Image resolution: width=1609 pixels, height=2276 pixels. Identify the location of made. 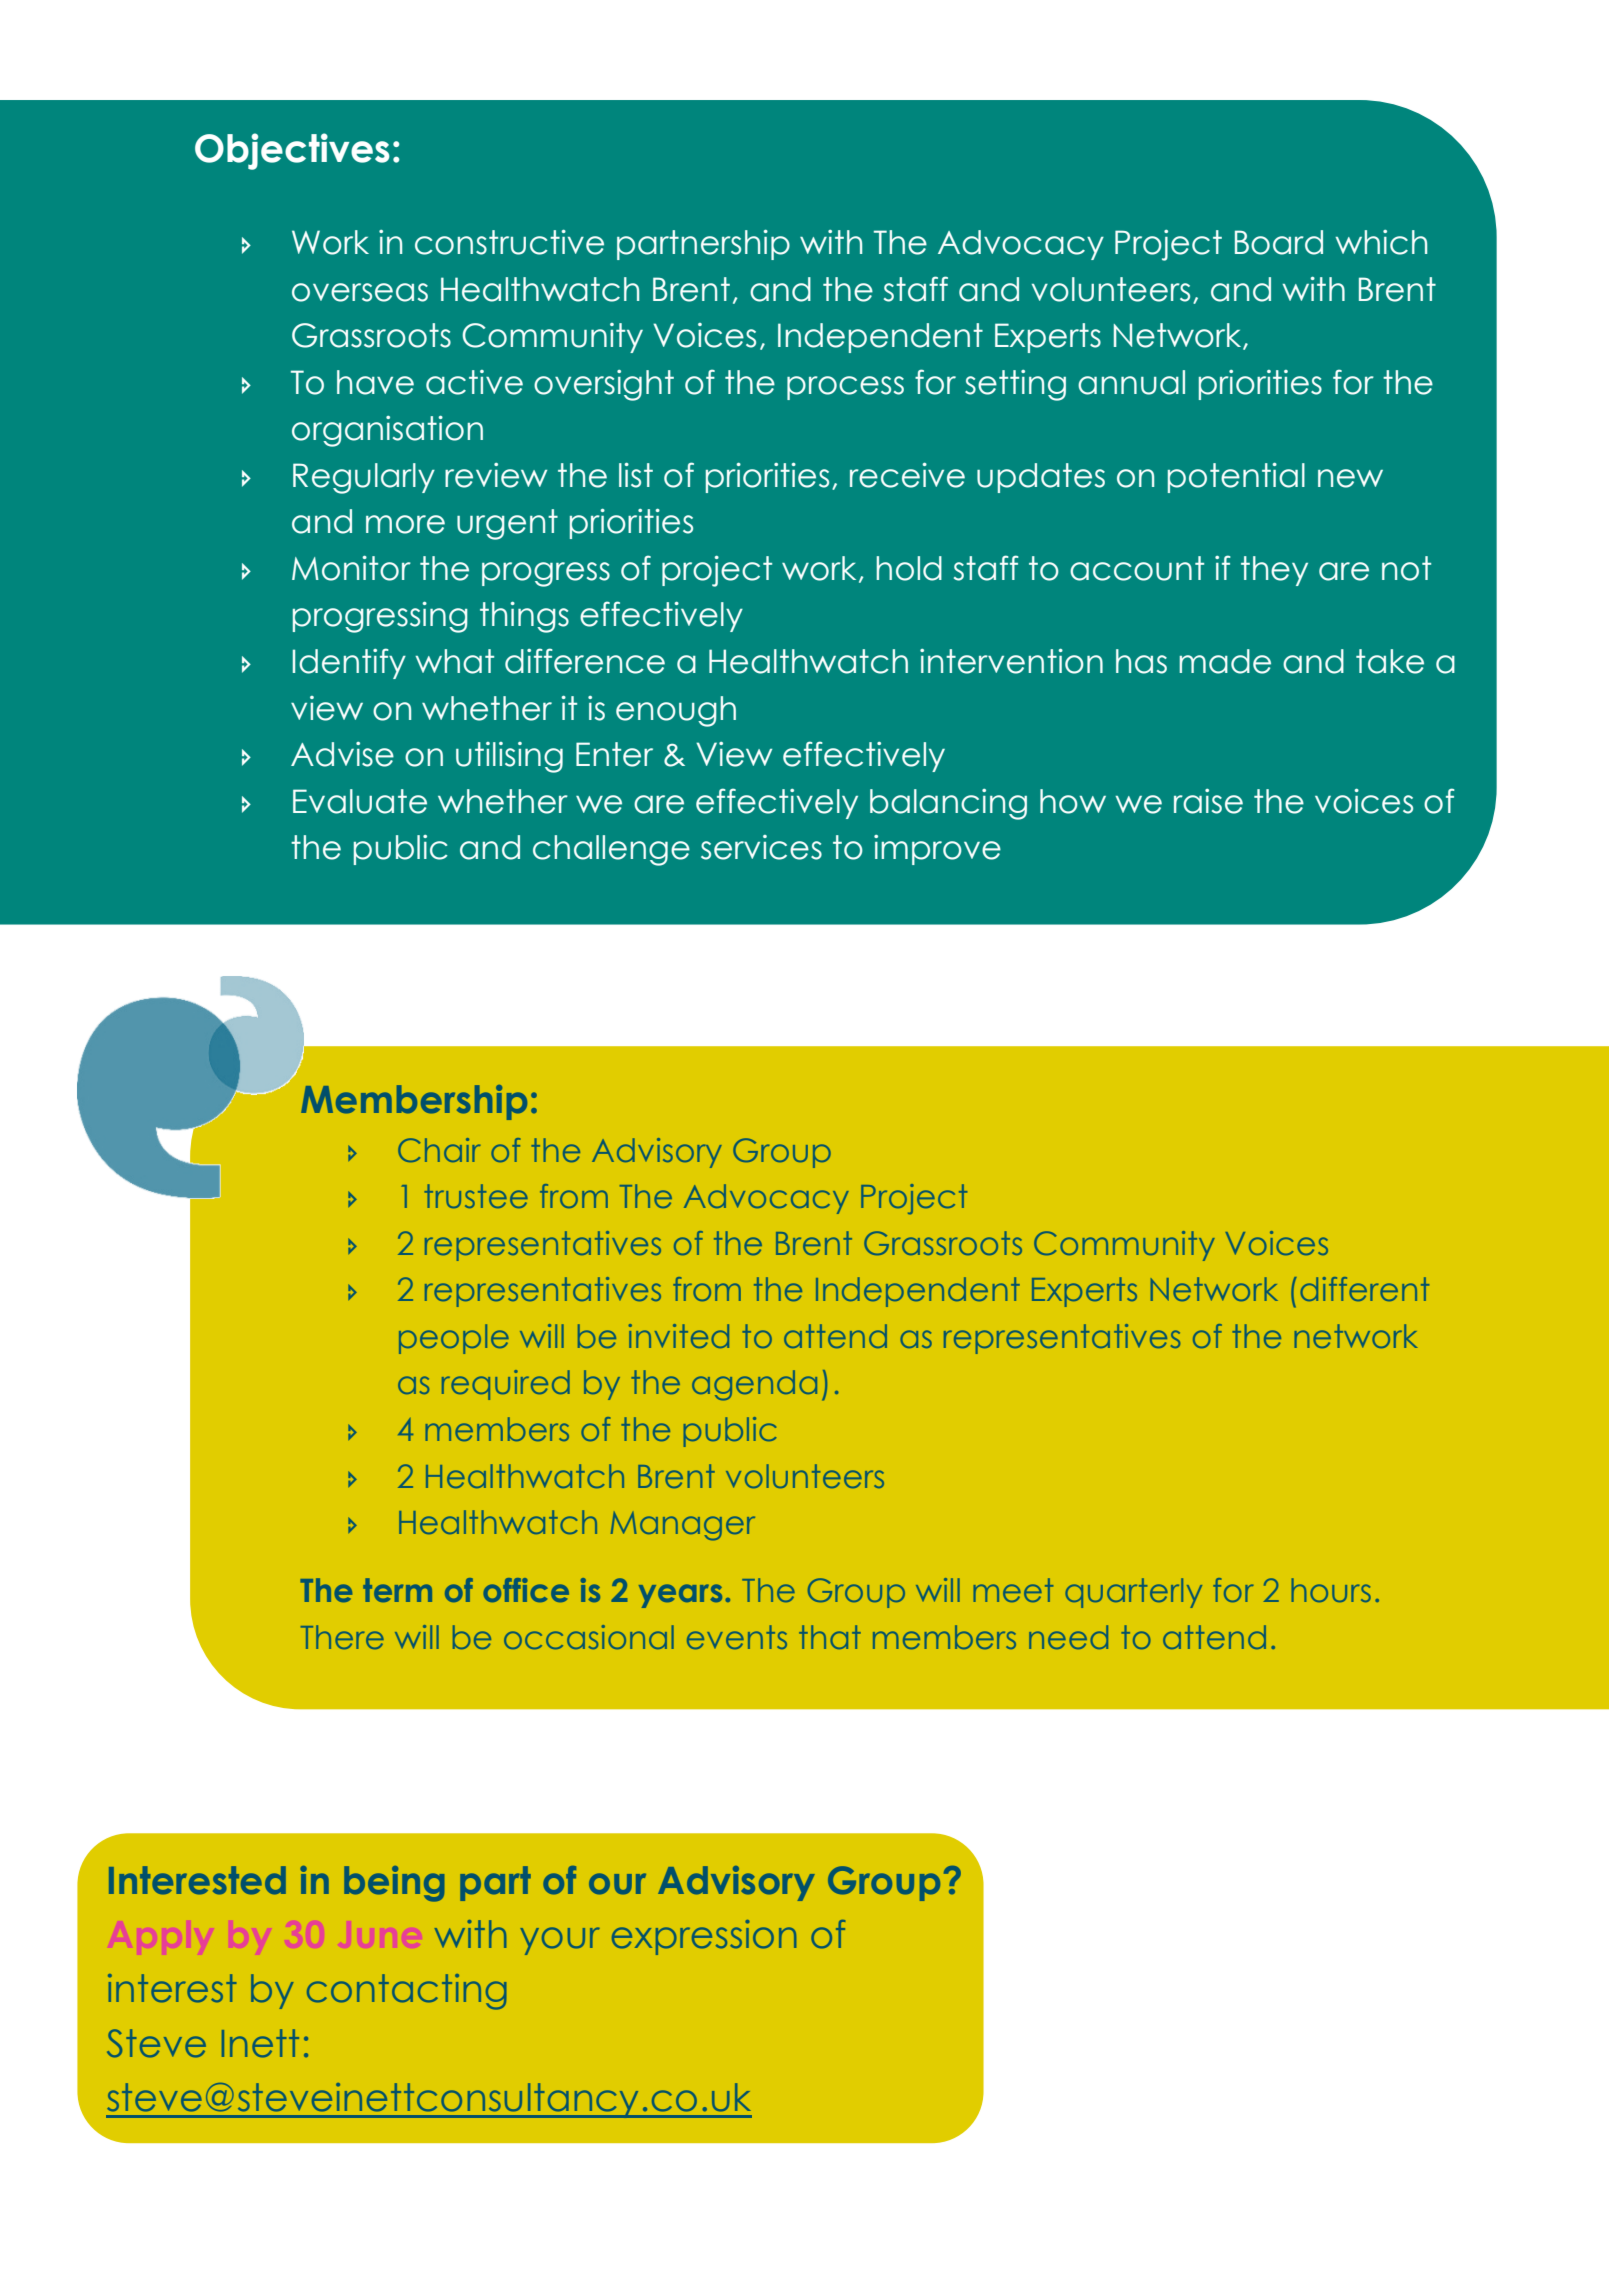
(1225, 661).
